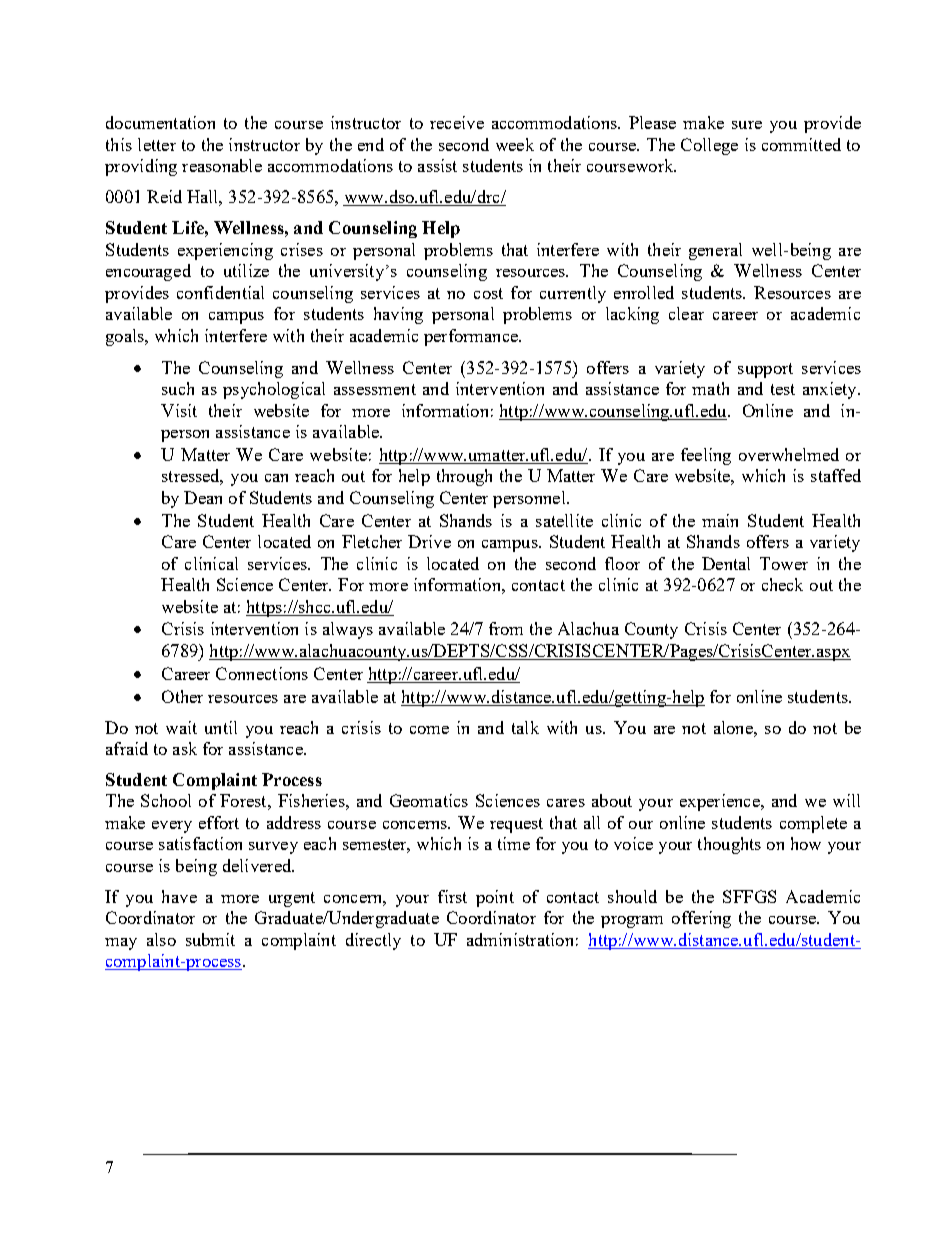 The image size is (952, 1233). I want to click on reasonable, so click(222, 165).
